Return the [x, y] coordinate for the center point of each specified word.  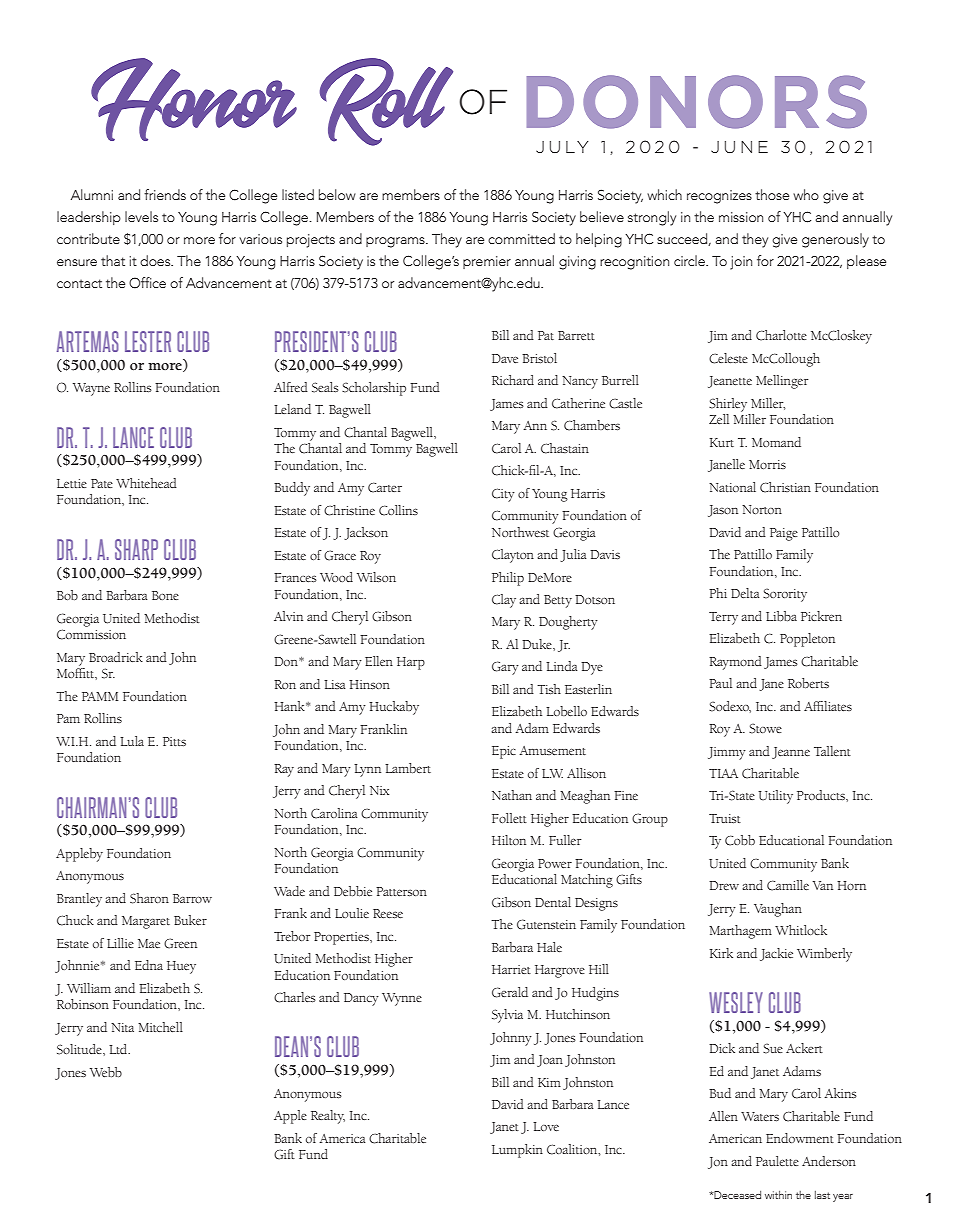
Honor [194, 99]
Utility [775, 797]
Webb [106, 1072]
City [503, 495]
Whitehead [146, 483]
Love [546, 1126]
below [337, 194]
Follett [509, 818]
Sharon [149, 898]
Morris [767, 464]
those [772, 194]
